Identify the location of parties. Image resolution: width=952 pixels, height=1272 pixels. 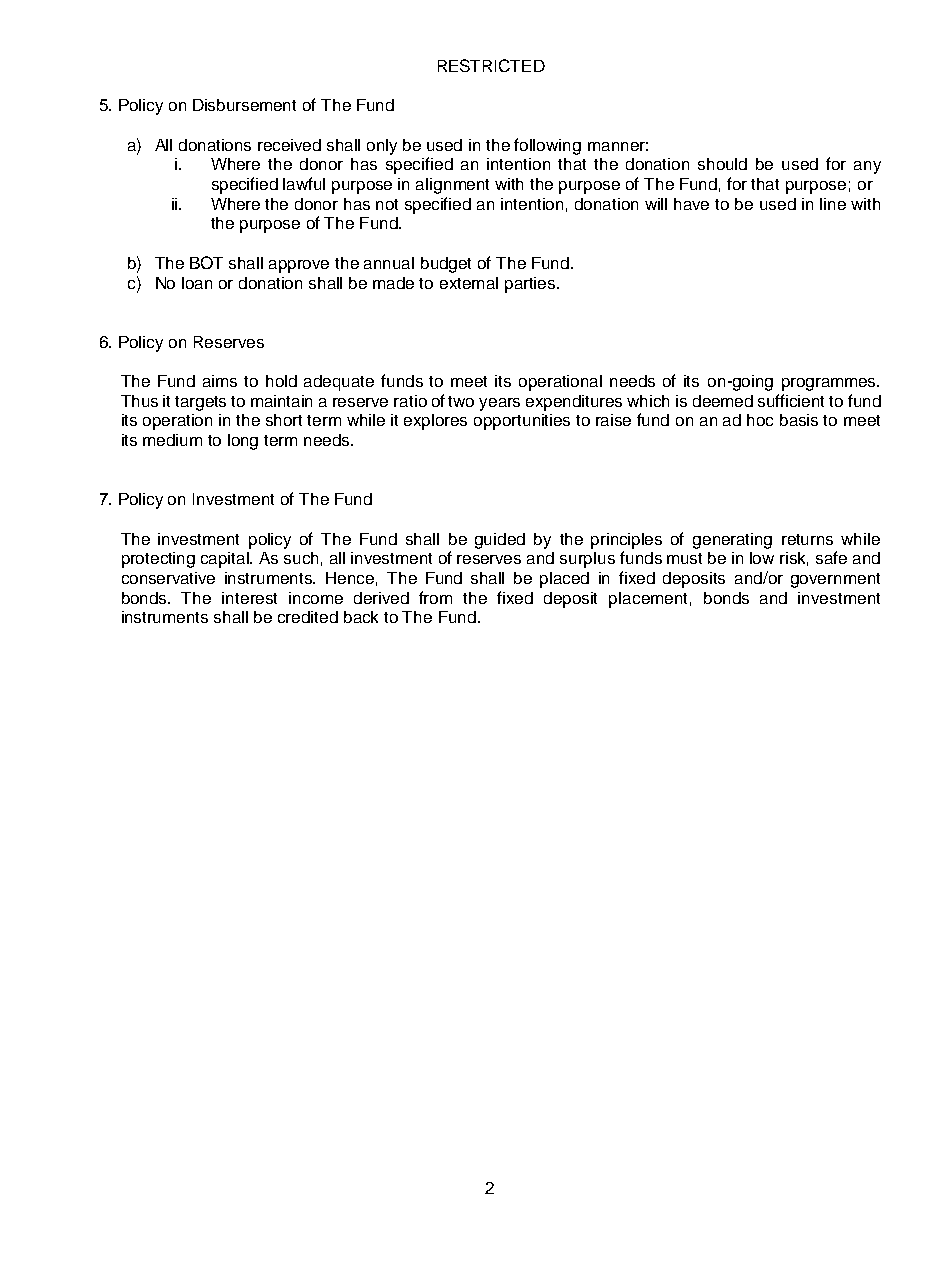
(531, 285).
